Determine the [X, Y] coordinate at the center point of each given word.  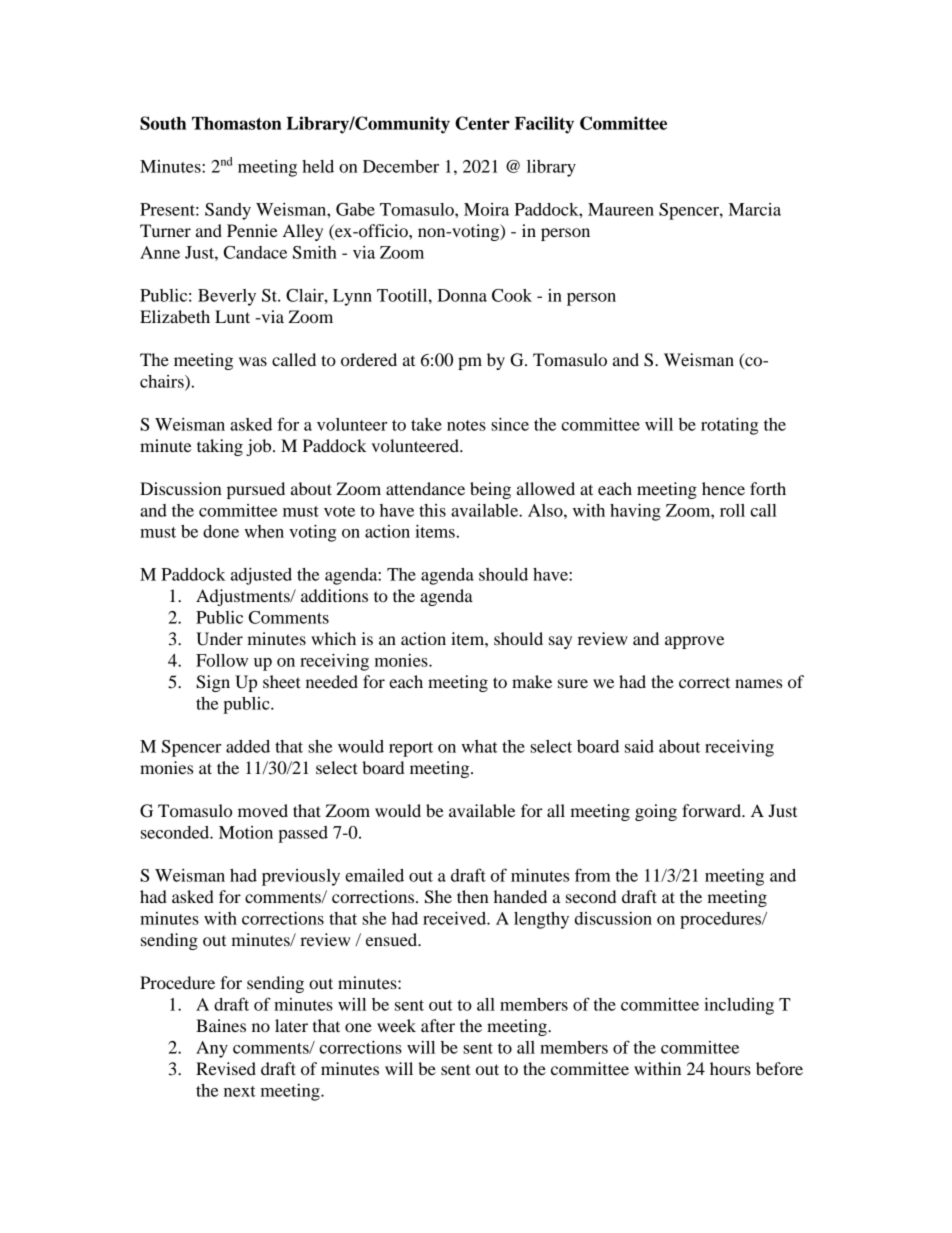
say [560, 642]
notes [466, 425]
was [253, 361]
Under [219, 639]
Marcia [755, 209]
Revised [226, 1068]
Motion [246, 832]
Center [482, 123]
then [473, 896]
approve [694, 642]
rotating [729, 426]
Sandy [228, 211]
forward [713, 810]
